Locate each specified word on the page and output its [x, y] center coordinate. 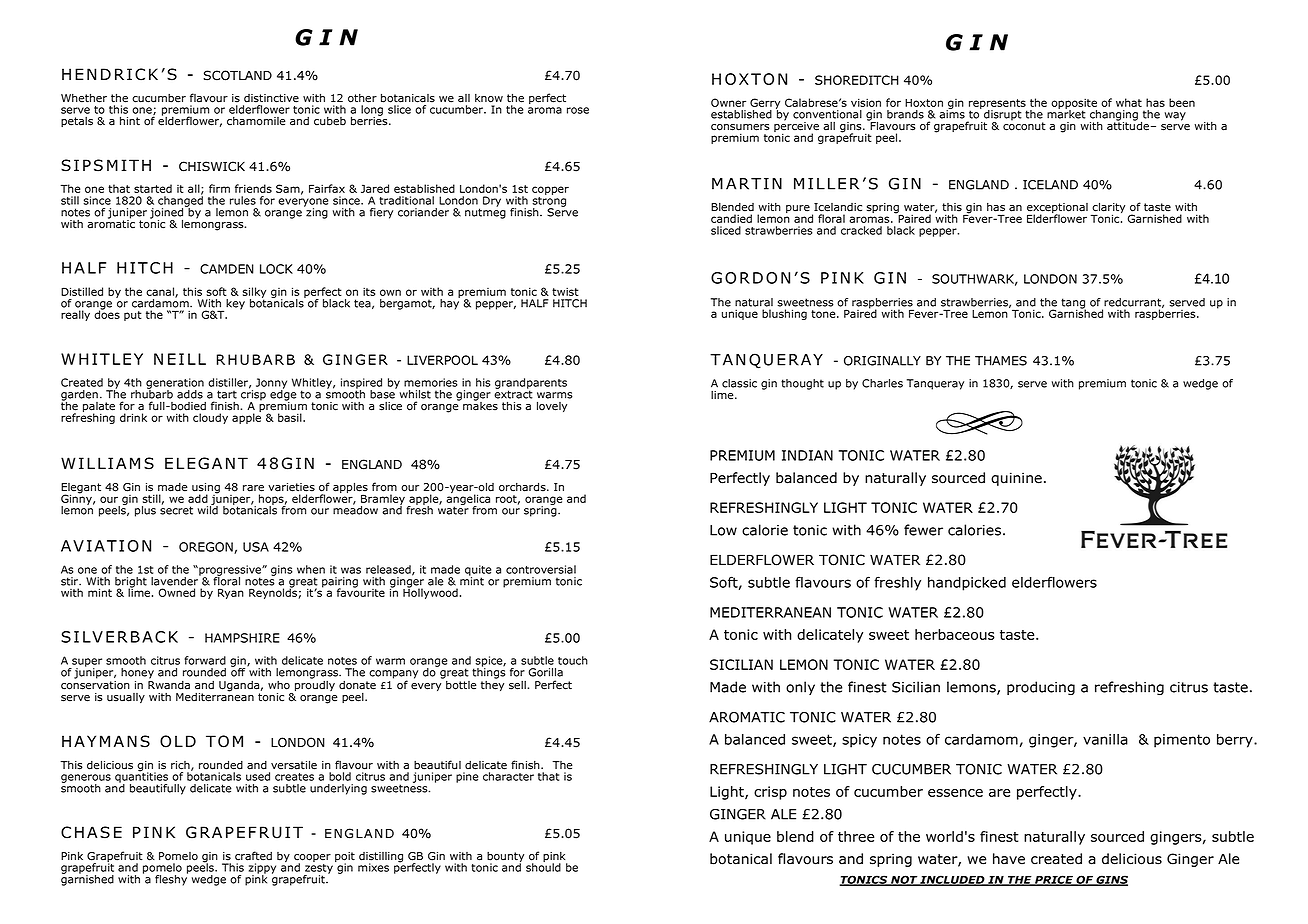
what [1129, 102]
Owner [728, 102]
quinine [1016, 479]
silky [254, 293]
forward [205, 660]
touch [573, 660]
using [206, 489]
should [543, 866]
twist [565, 291]
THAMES [1001, 361]
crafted [253, 856]
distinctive [271, 98]
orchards [523, 487]
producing [1041, 688]
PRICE [1054, 880]
